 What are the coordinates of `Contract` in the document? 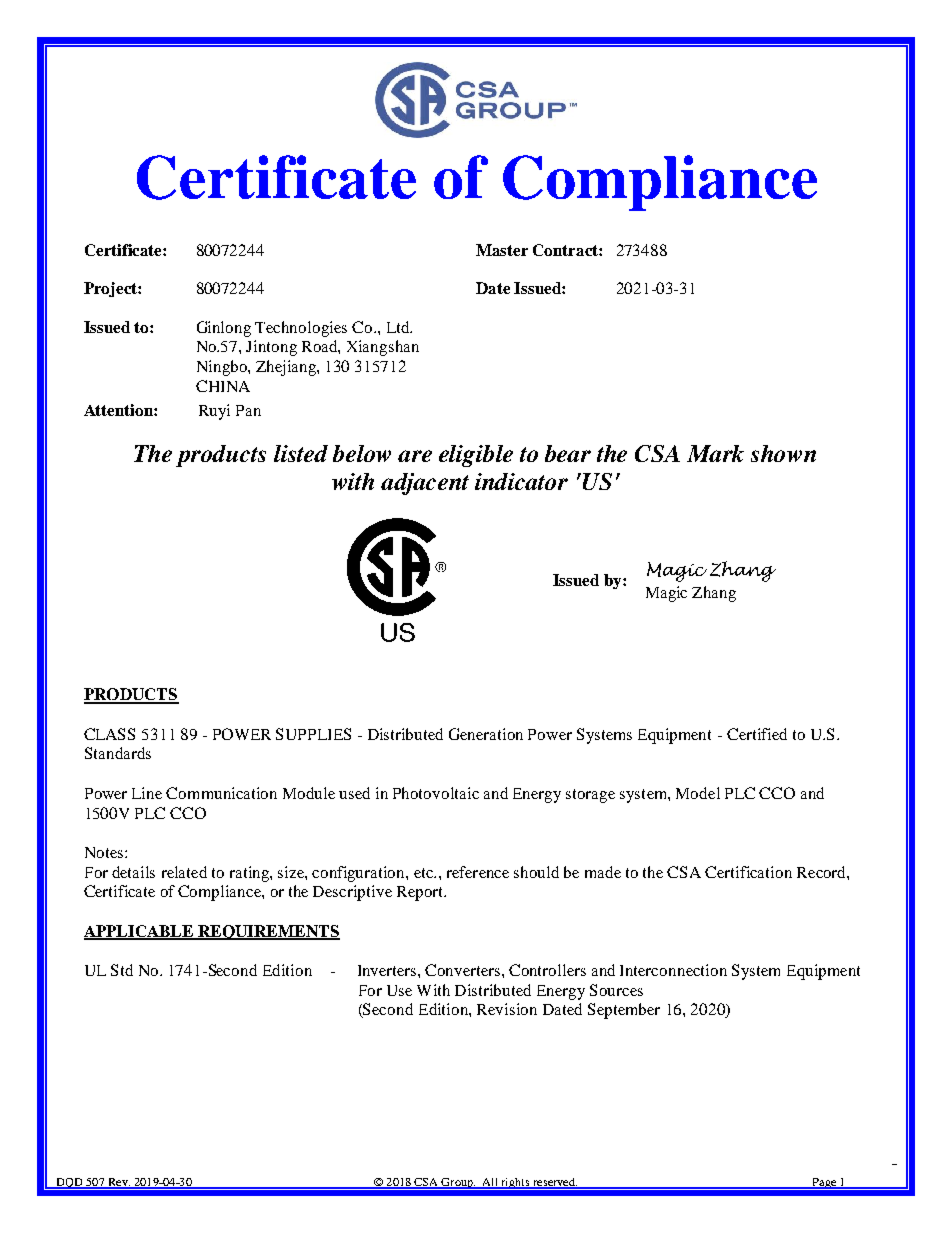 It's located at (566, 250).
